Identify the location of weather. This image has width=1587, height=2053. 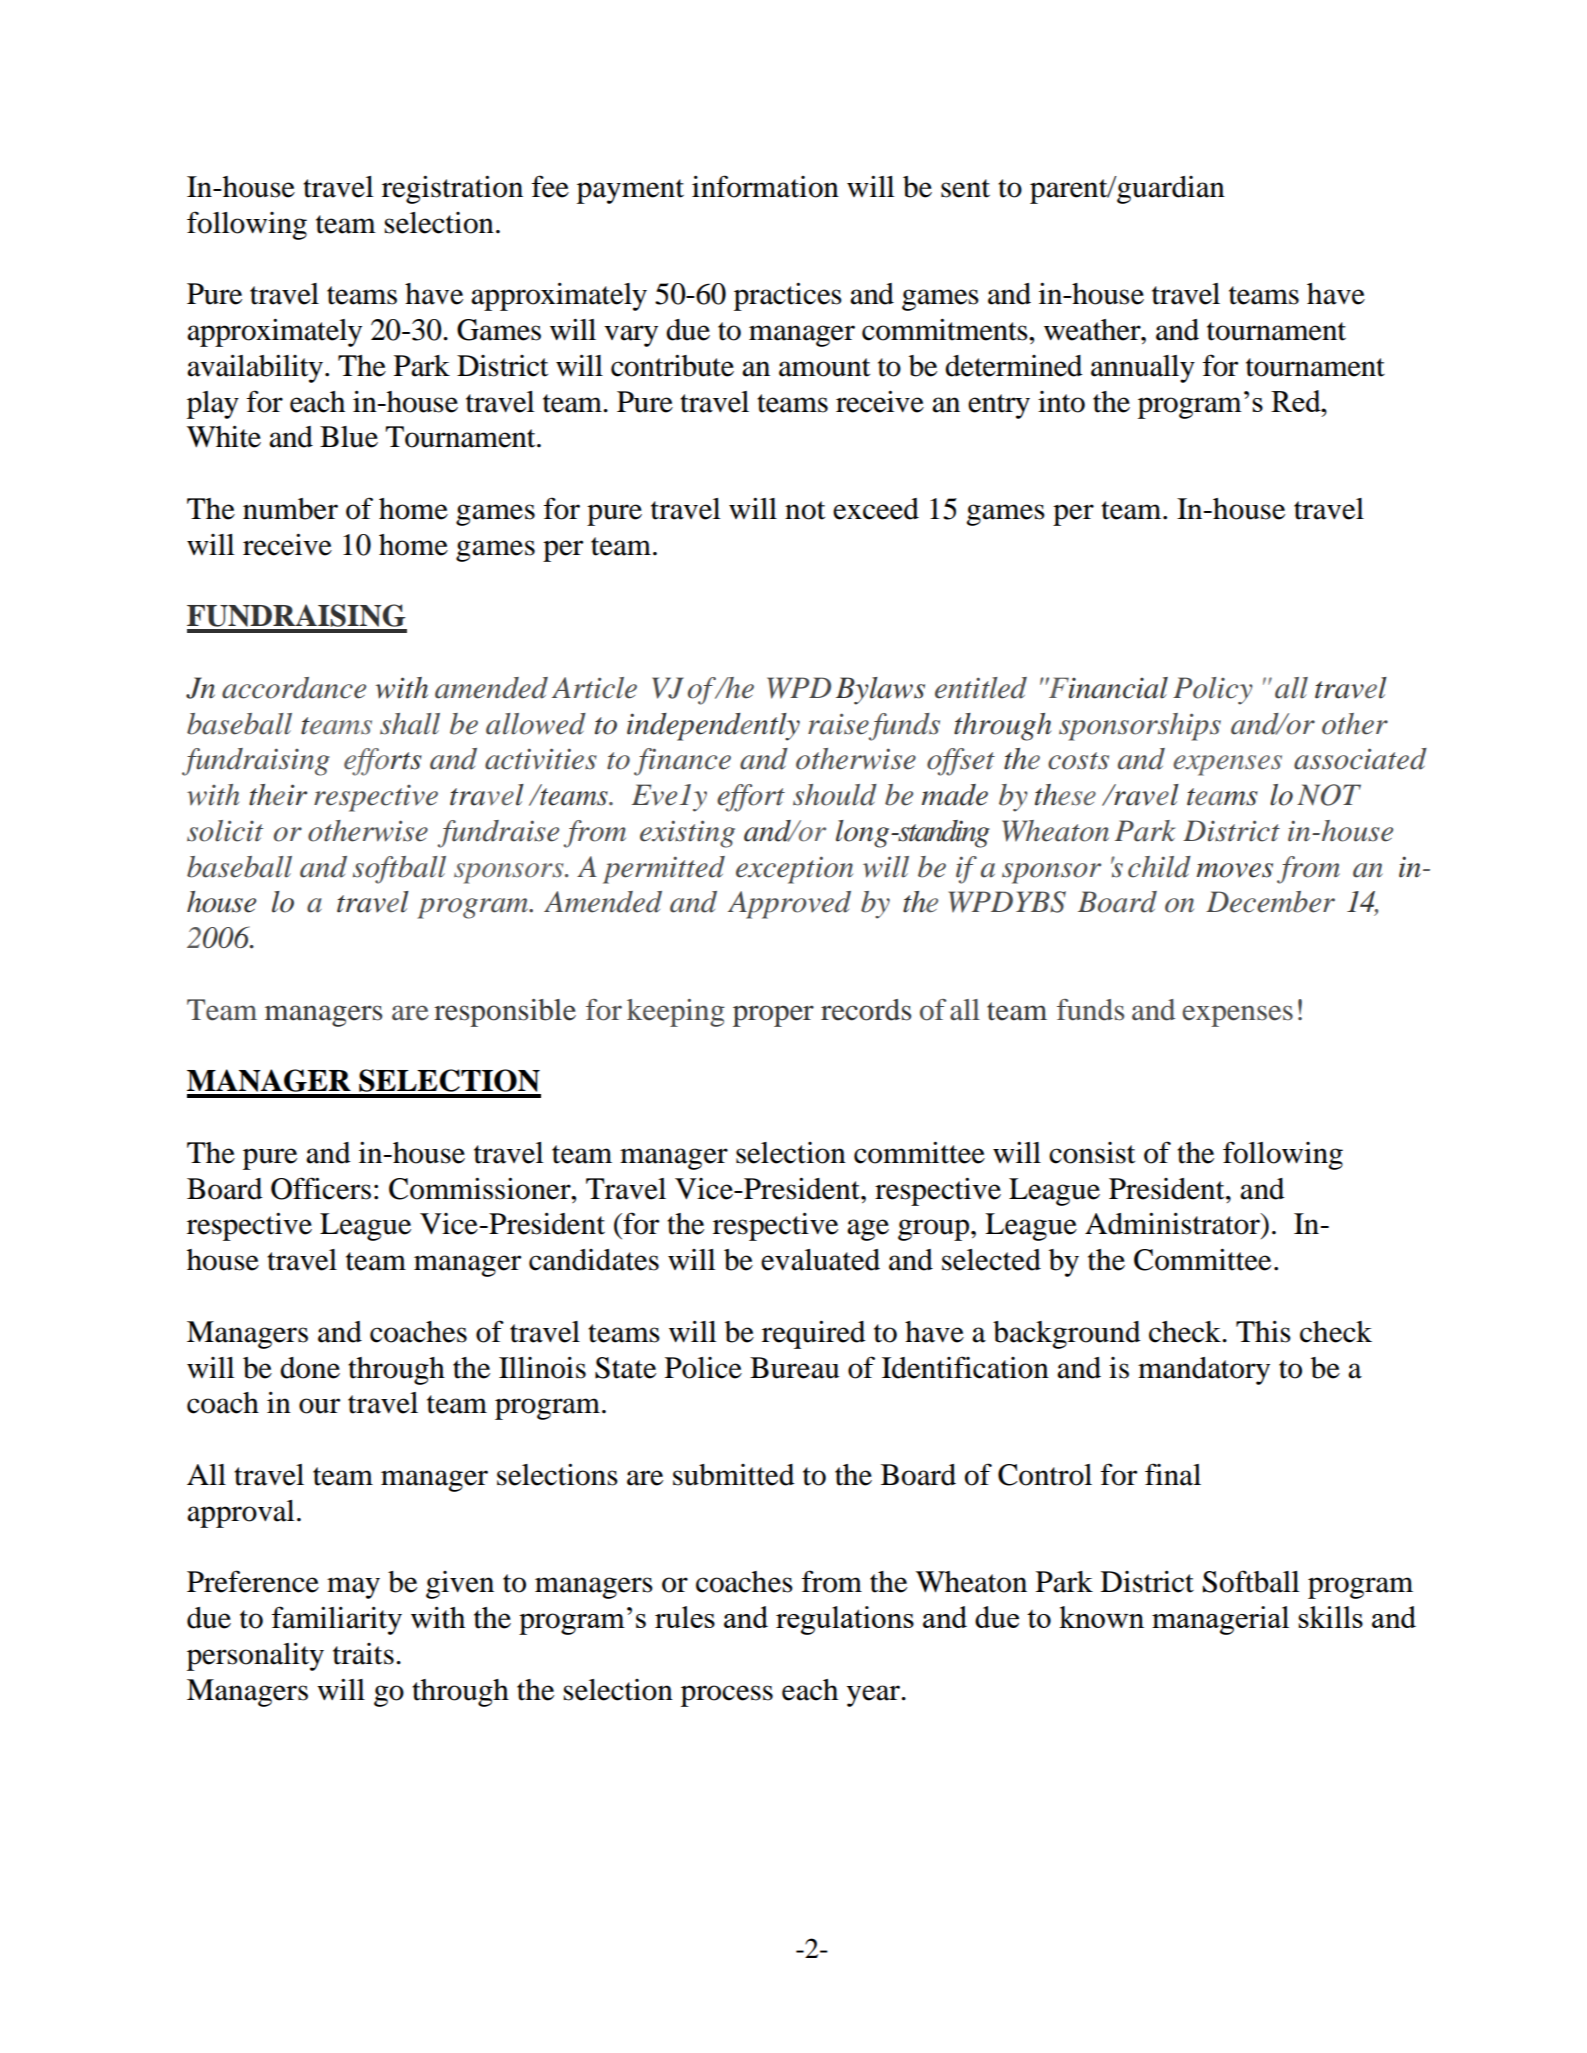
(1093, 330).
